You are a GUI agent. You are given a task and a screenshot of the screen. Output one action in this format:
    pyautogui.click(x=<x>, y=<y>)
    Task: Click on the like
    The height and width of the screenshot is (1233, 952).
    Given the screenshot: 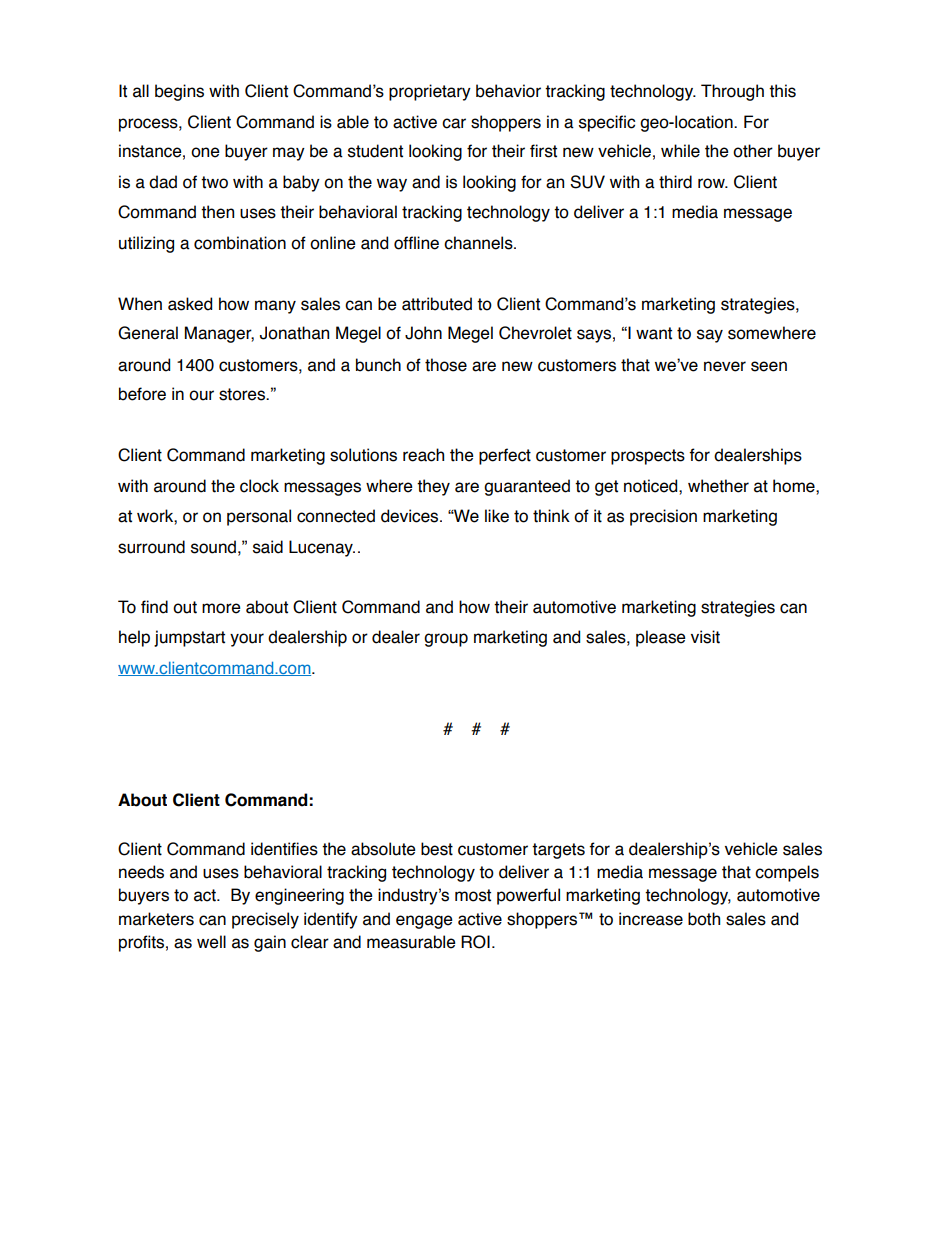 What is the action you would take?
    pyautogui.click(x=497, y=516)
